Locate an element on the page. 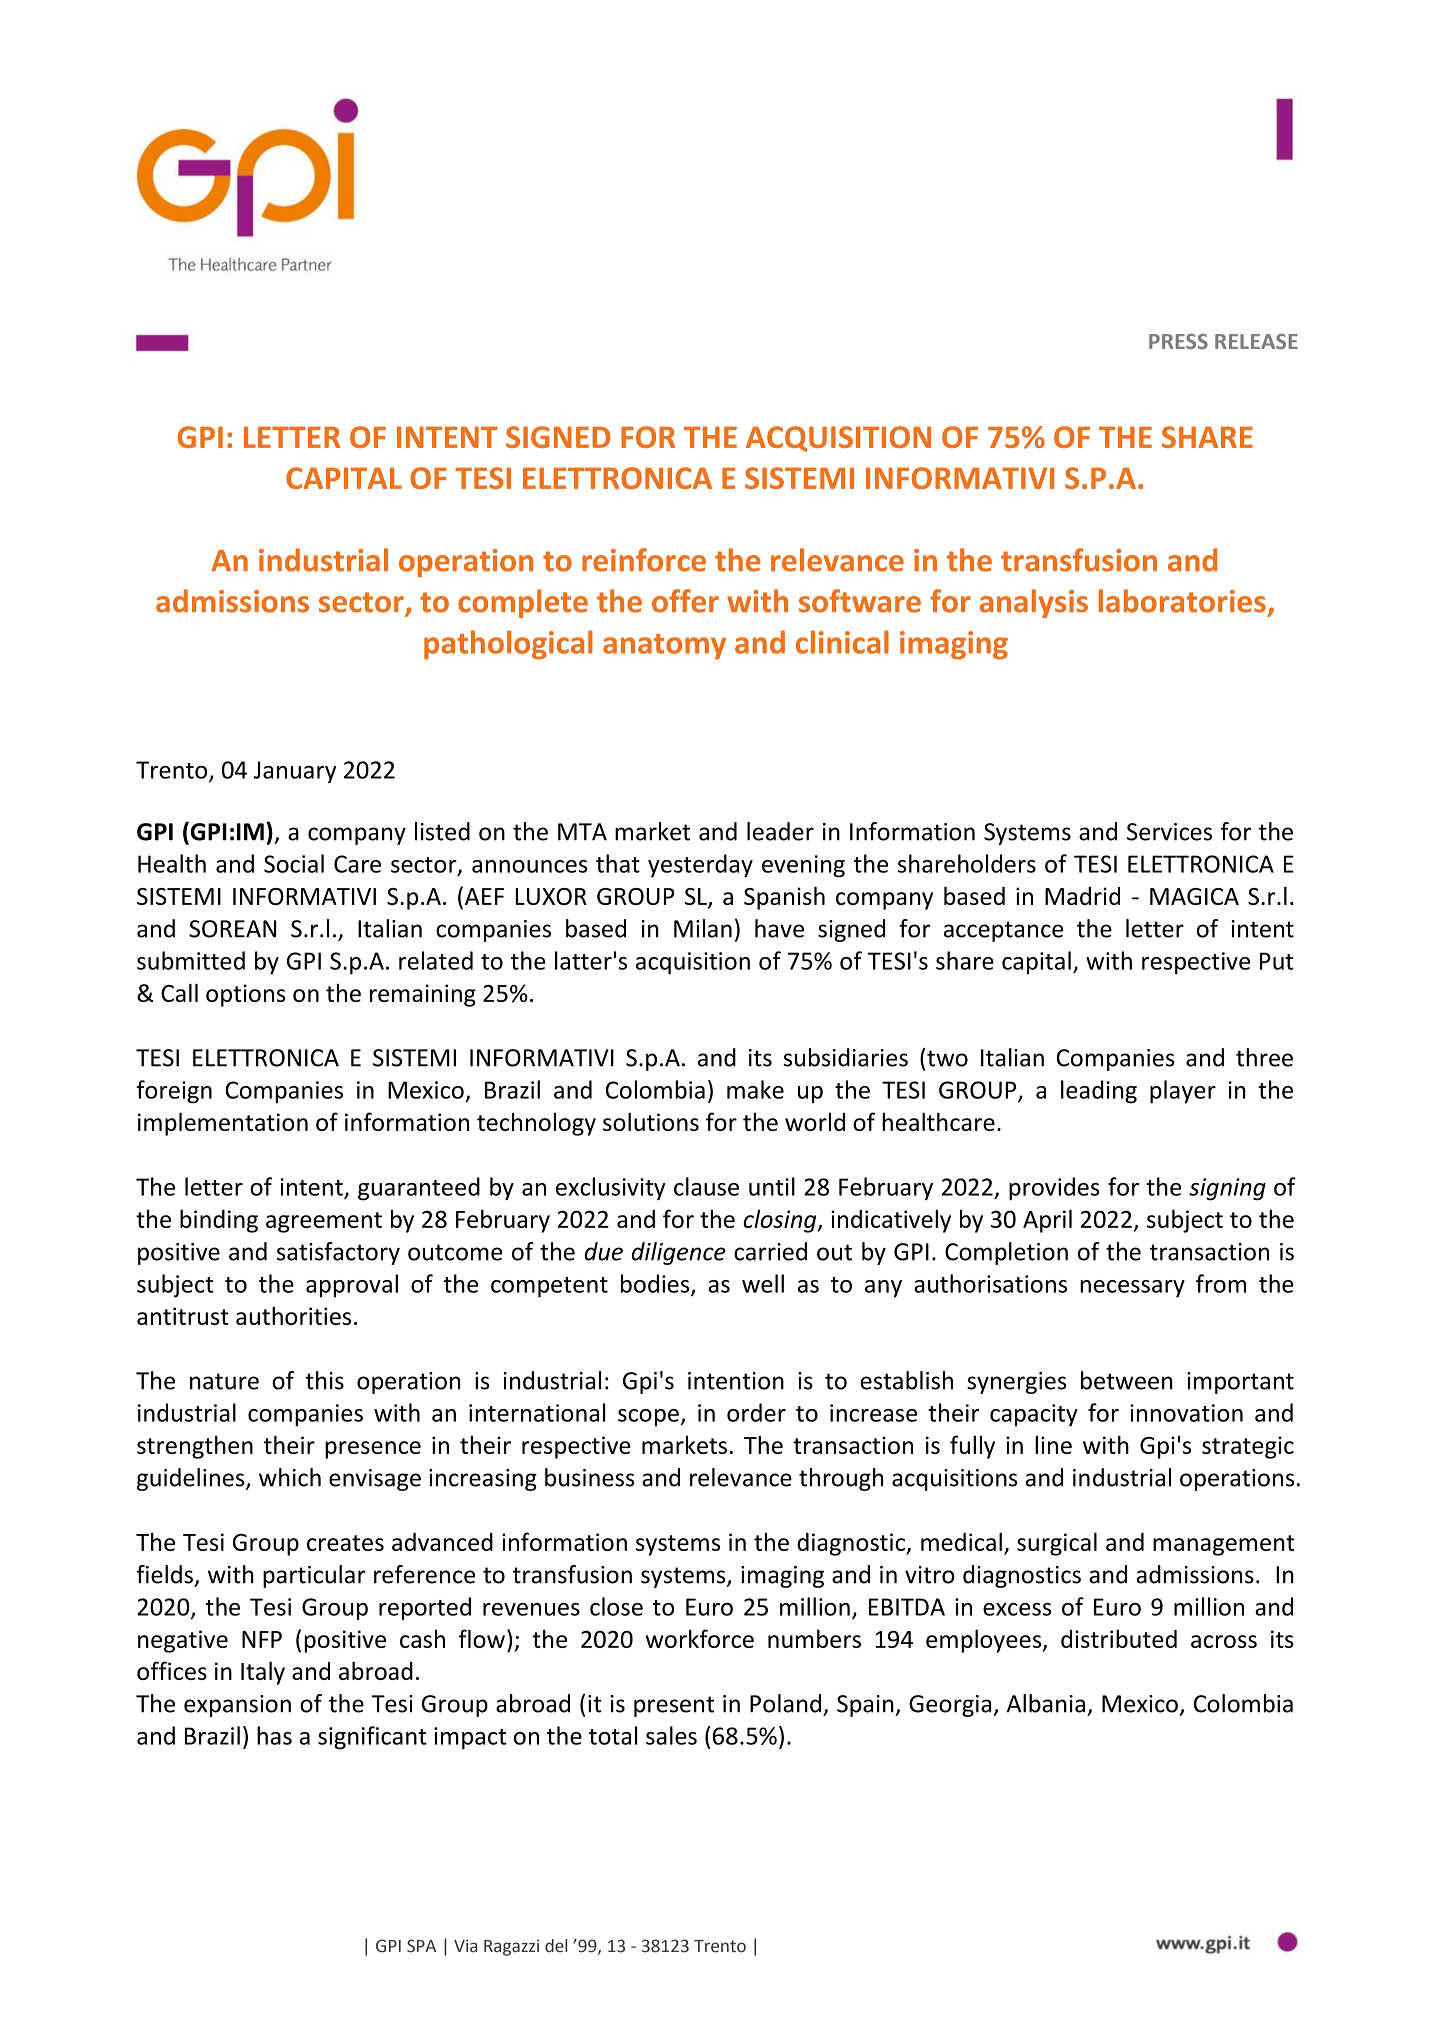 This image has height=2025, width=1431. laboratories is located at coordinates (1182, 601).
